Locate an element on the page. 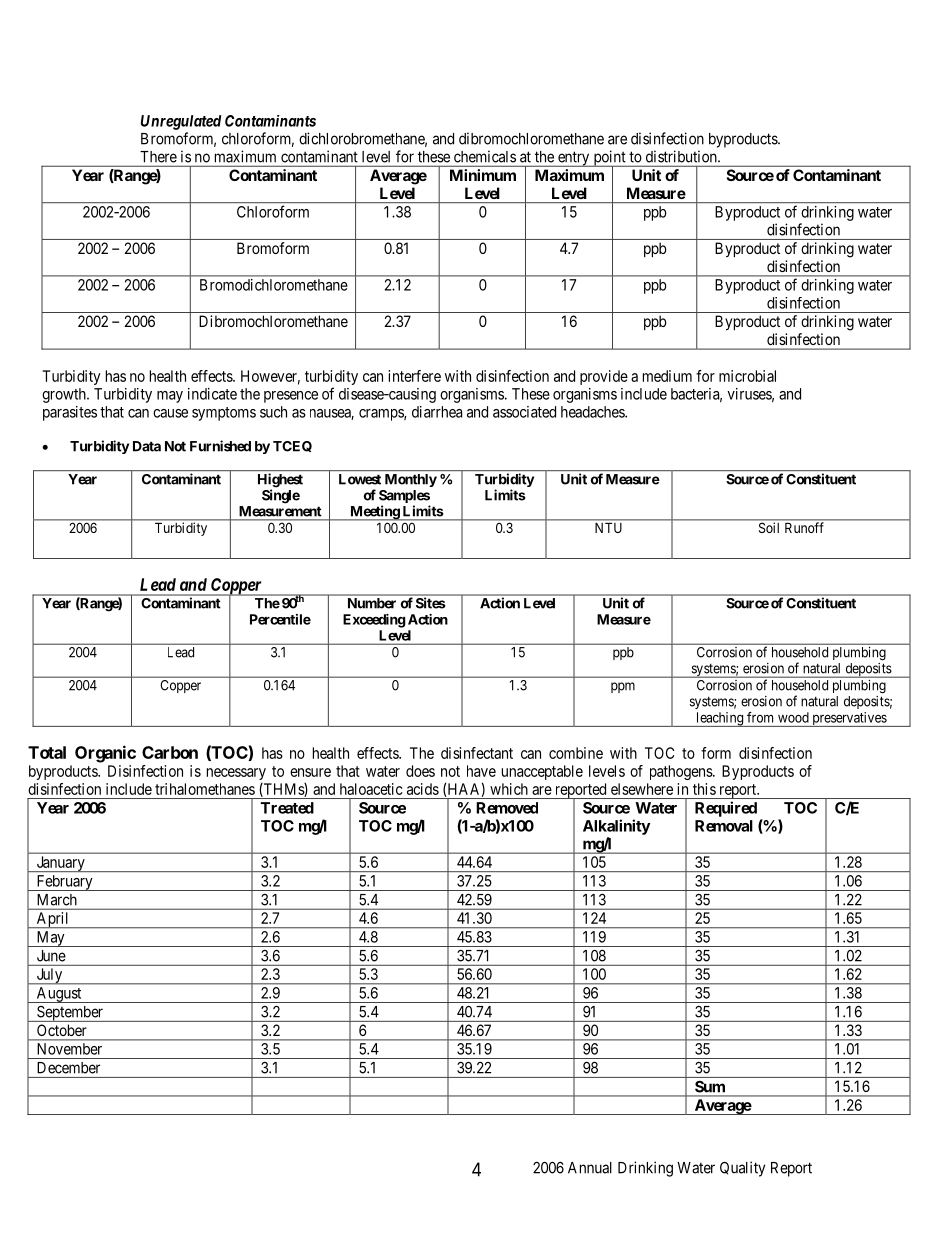 This image has width=952, height=1233. diarrhea is located at coordinates (437, 412).
